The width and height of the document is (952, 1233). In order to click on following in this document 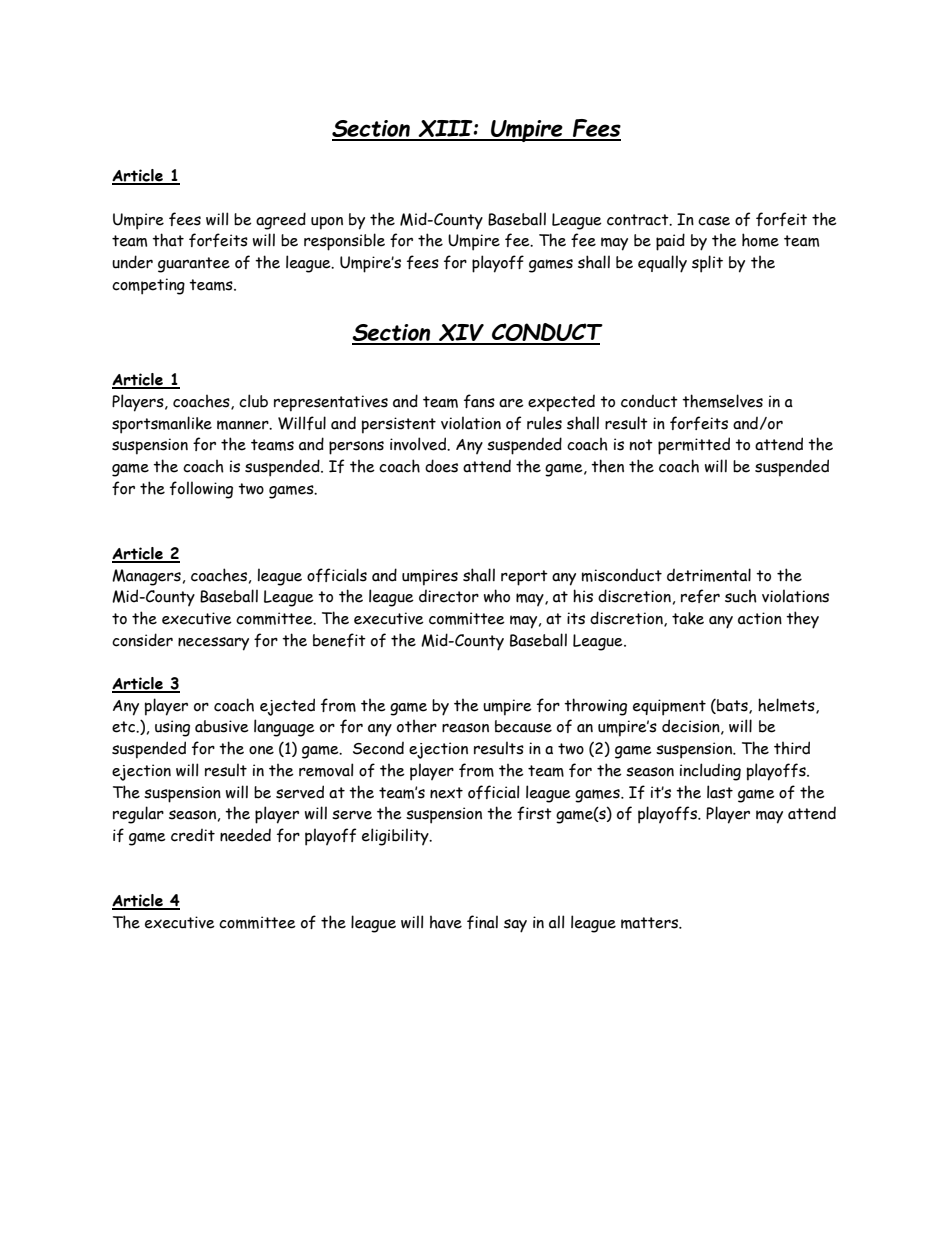, I will do `click(201, 490)`.
